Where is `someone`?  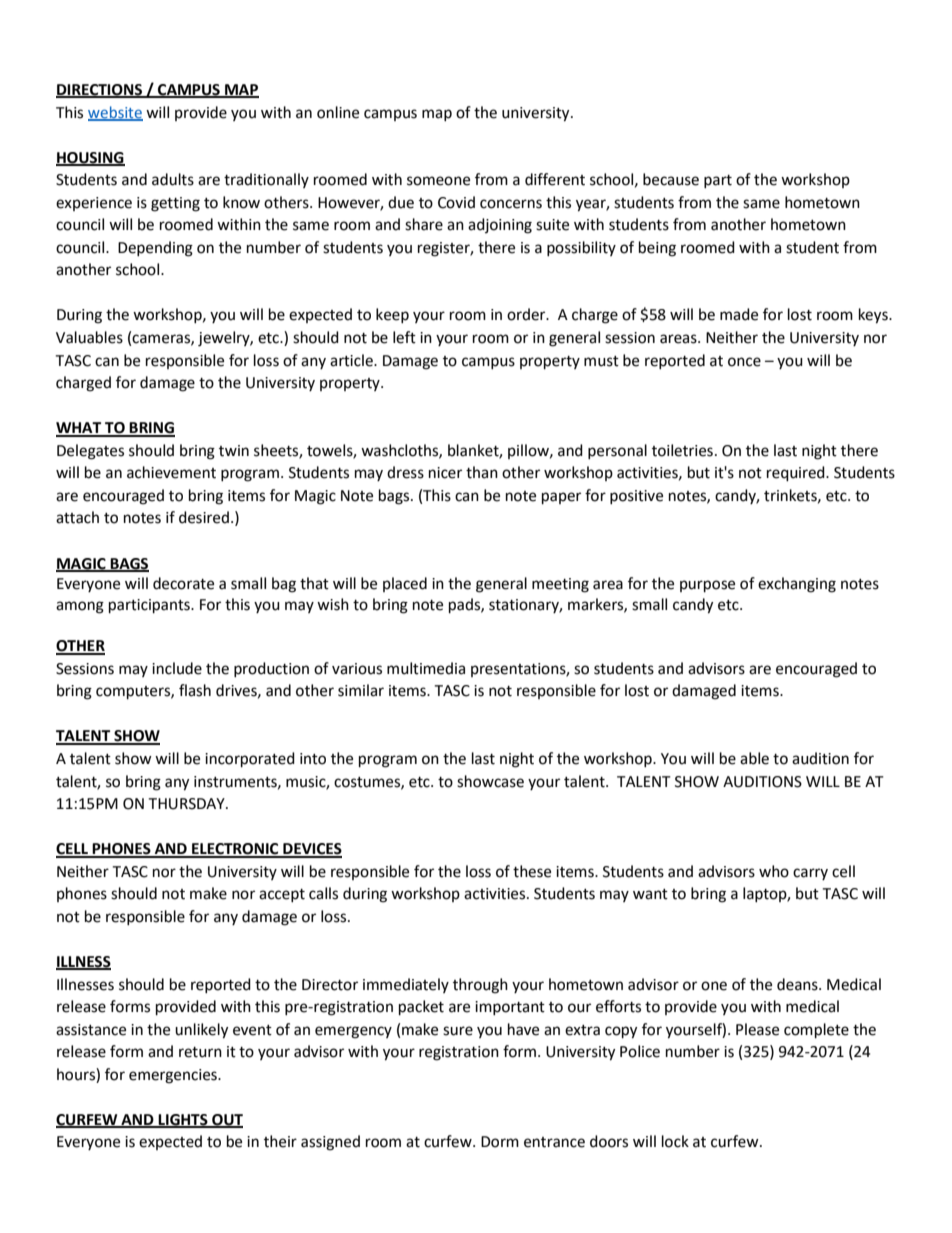 someone is located at coordinates (438, 181).
